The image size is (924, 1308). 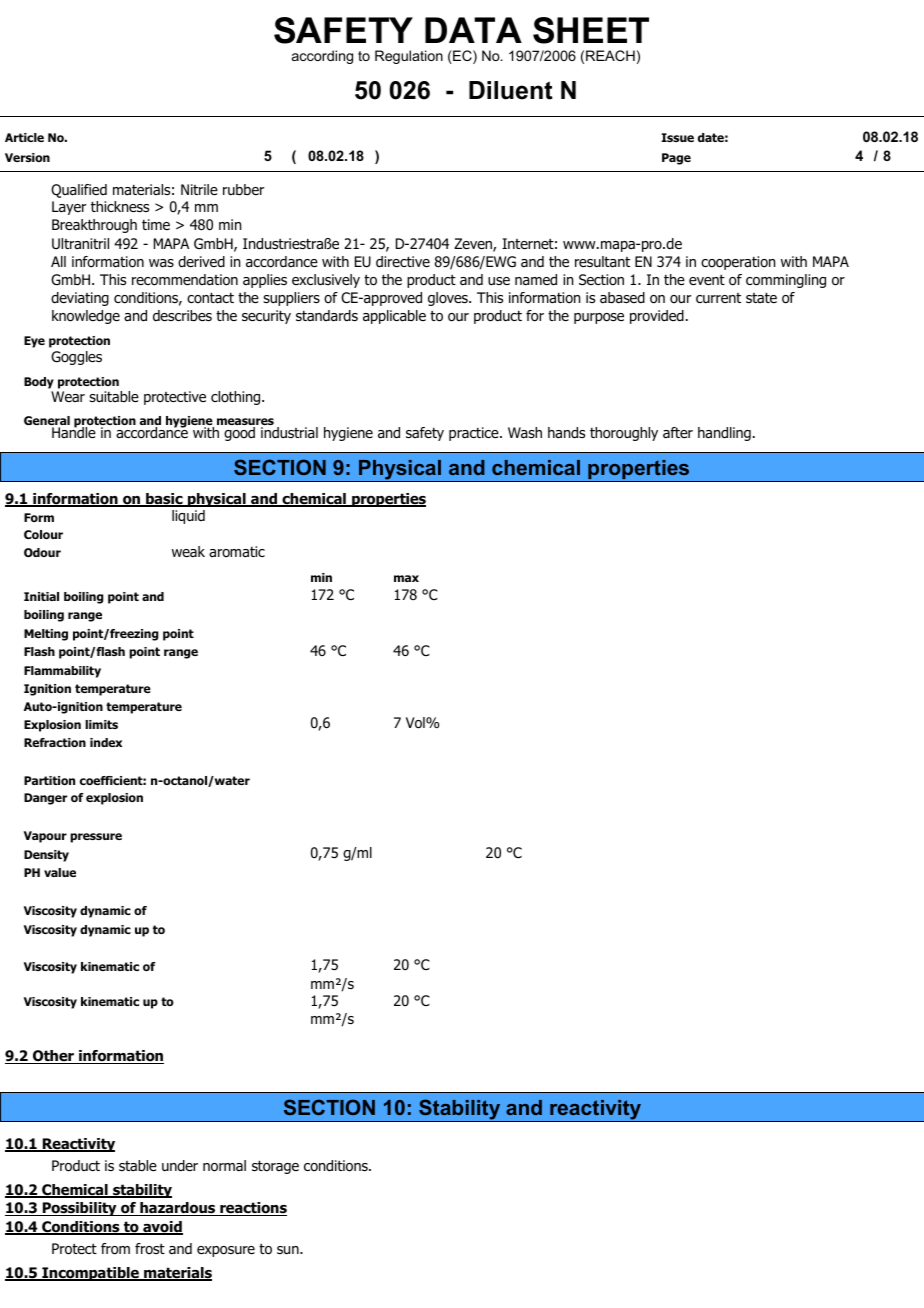 What do you see at coordinates (24, 137) in the screenshot?
I see `Article` at bounding box center [24, 137].
